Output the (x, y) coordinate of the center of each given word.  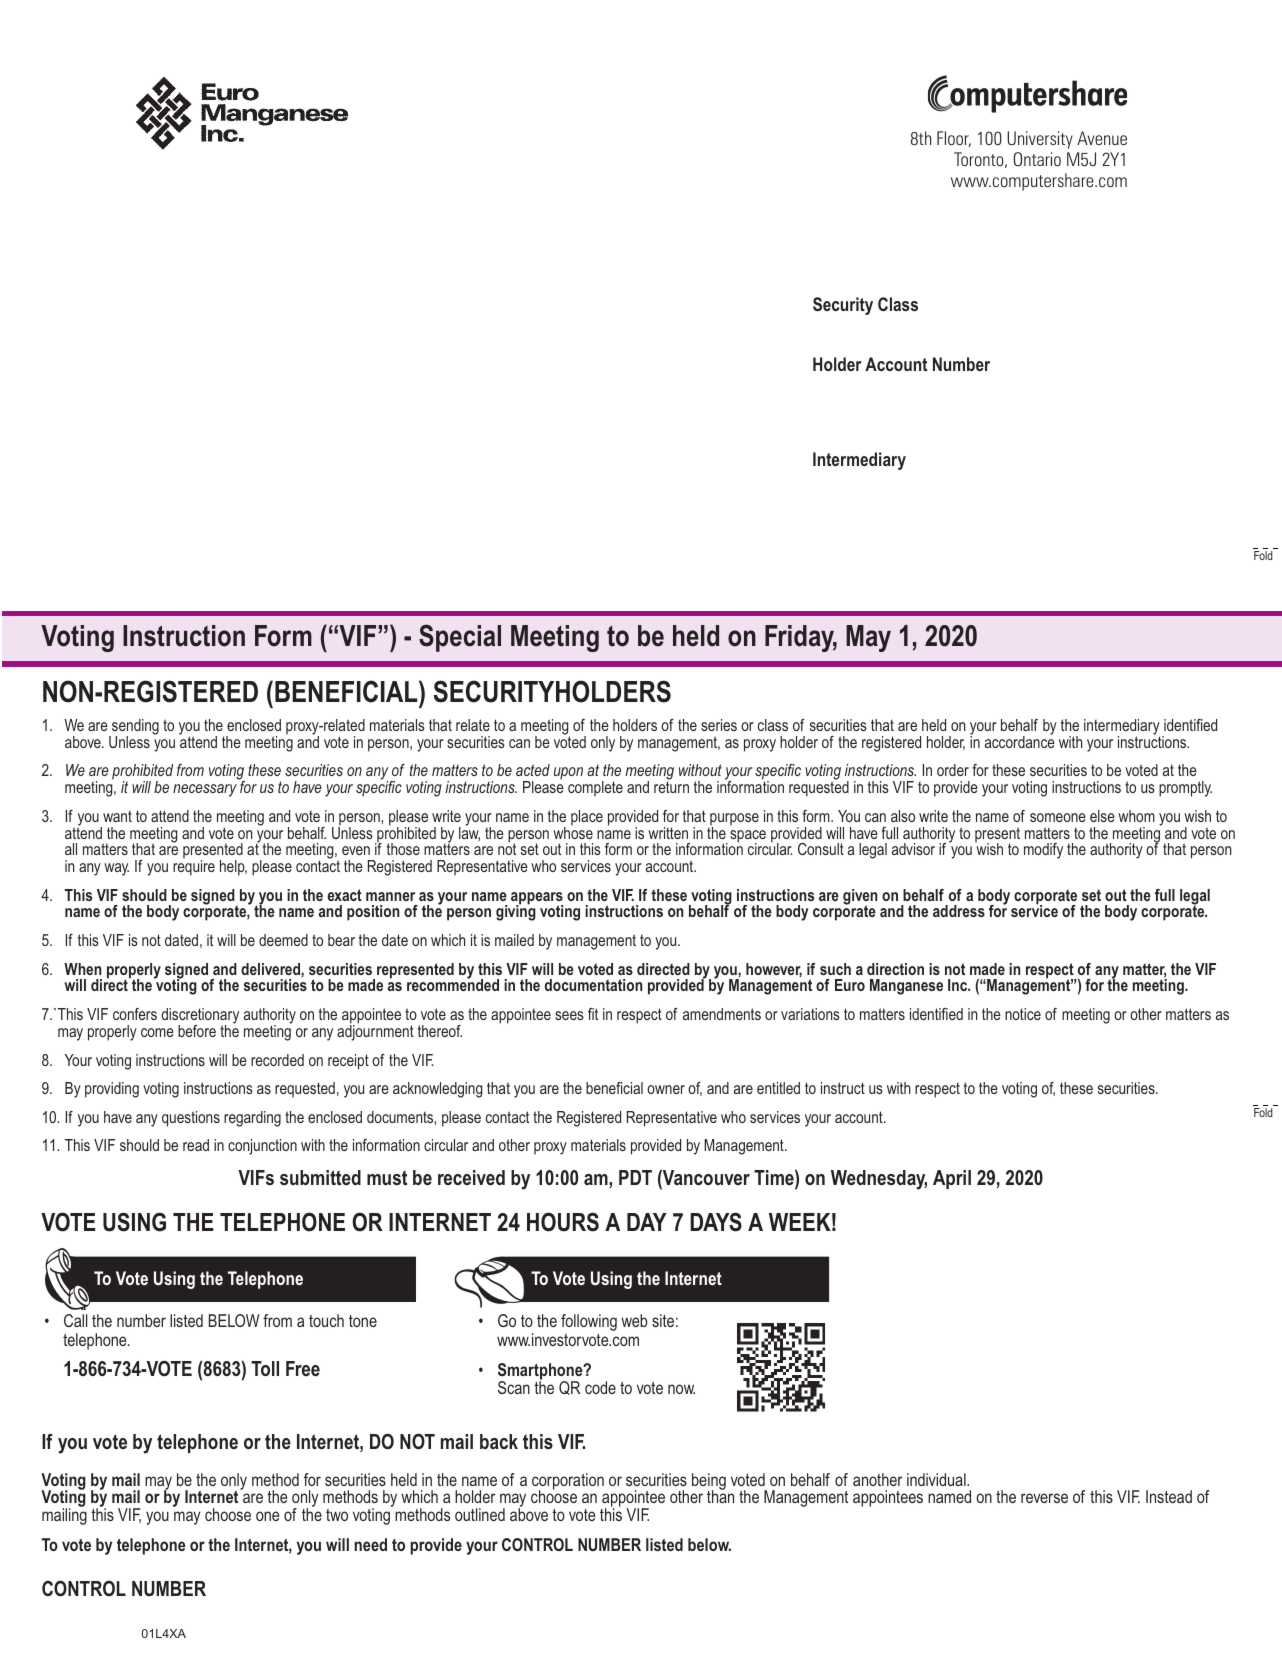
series (719, 725)
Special (460, 638)
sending (134, 728)
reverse (1044, 1498)
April (952, 1179)
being (709, 1482)
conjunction (262, 1147)
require (194, 868)
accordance (1020, 741)
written (668, 833)
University (1040, 140)
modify (1043, 851)
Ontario (1037, 159)
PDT (635, 1177)
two (337, 1515)
